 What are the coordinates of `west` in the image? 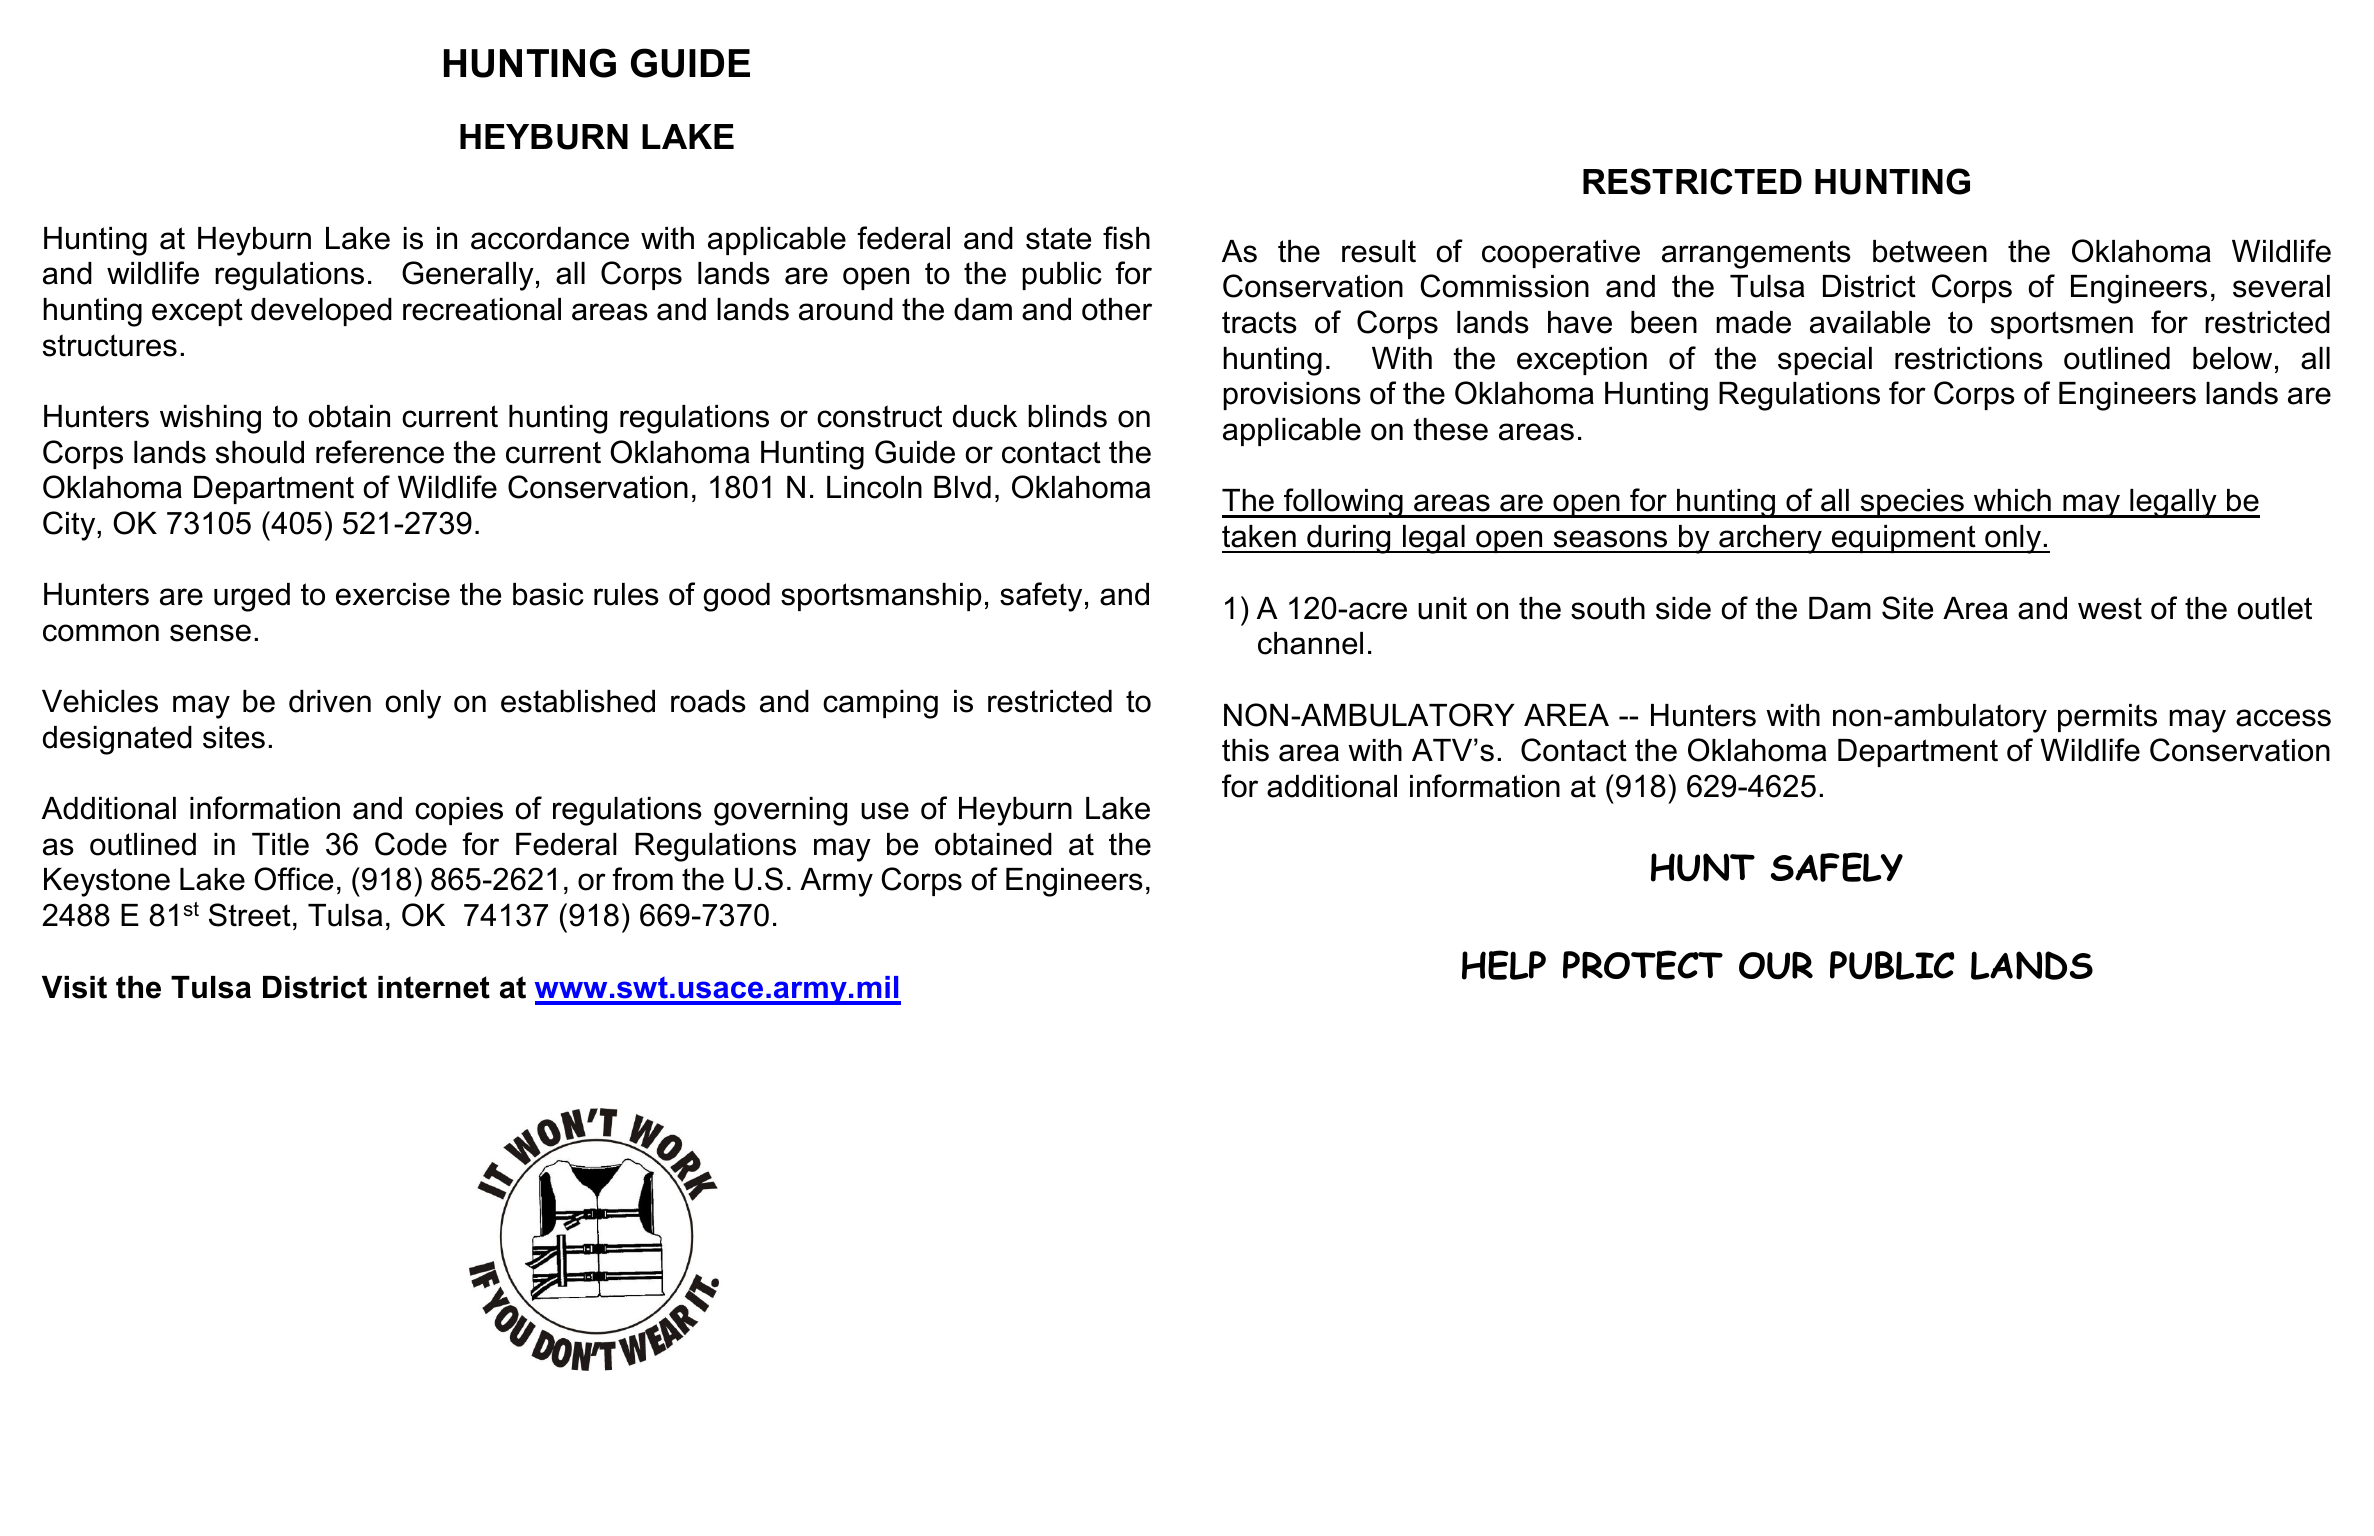 It's located at (2110, 608).
